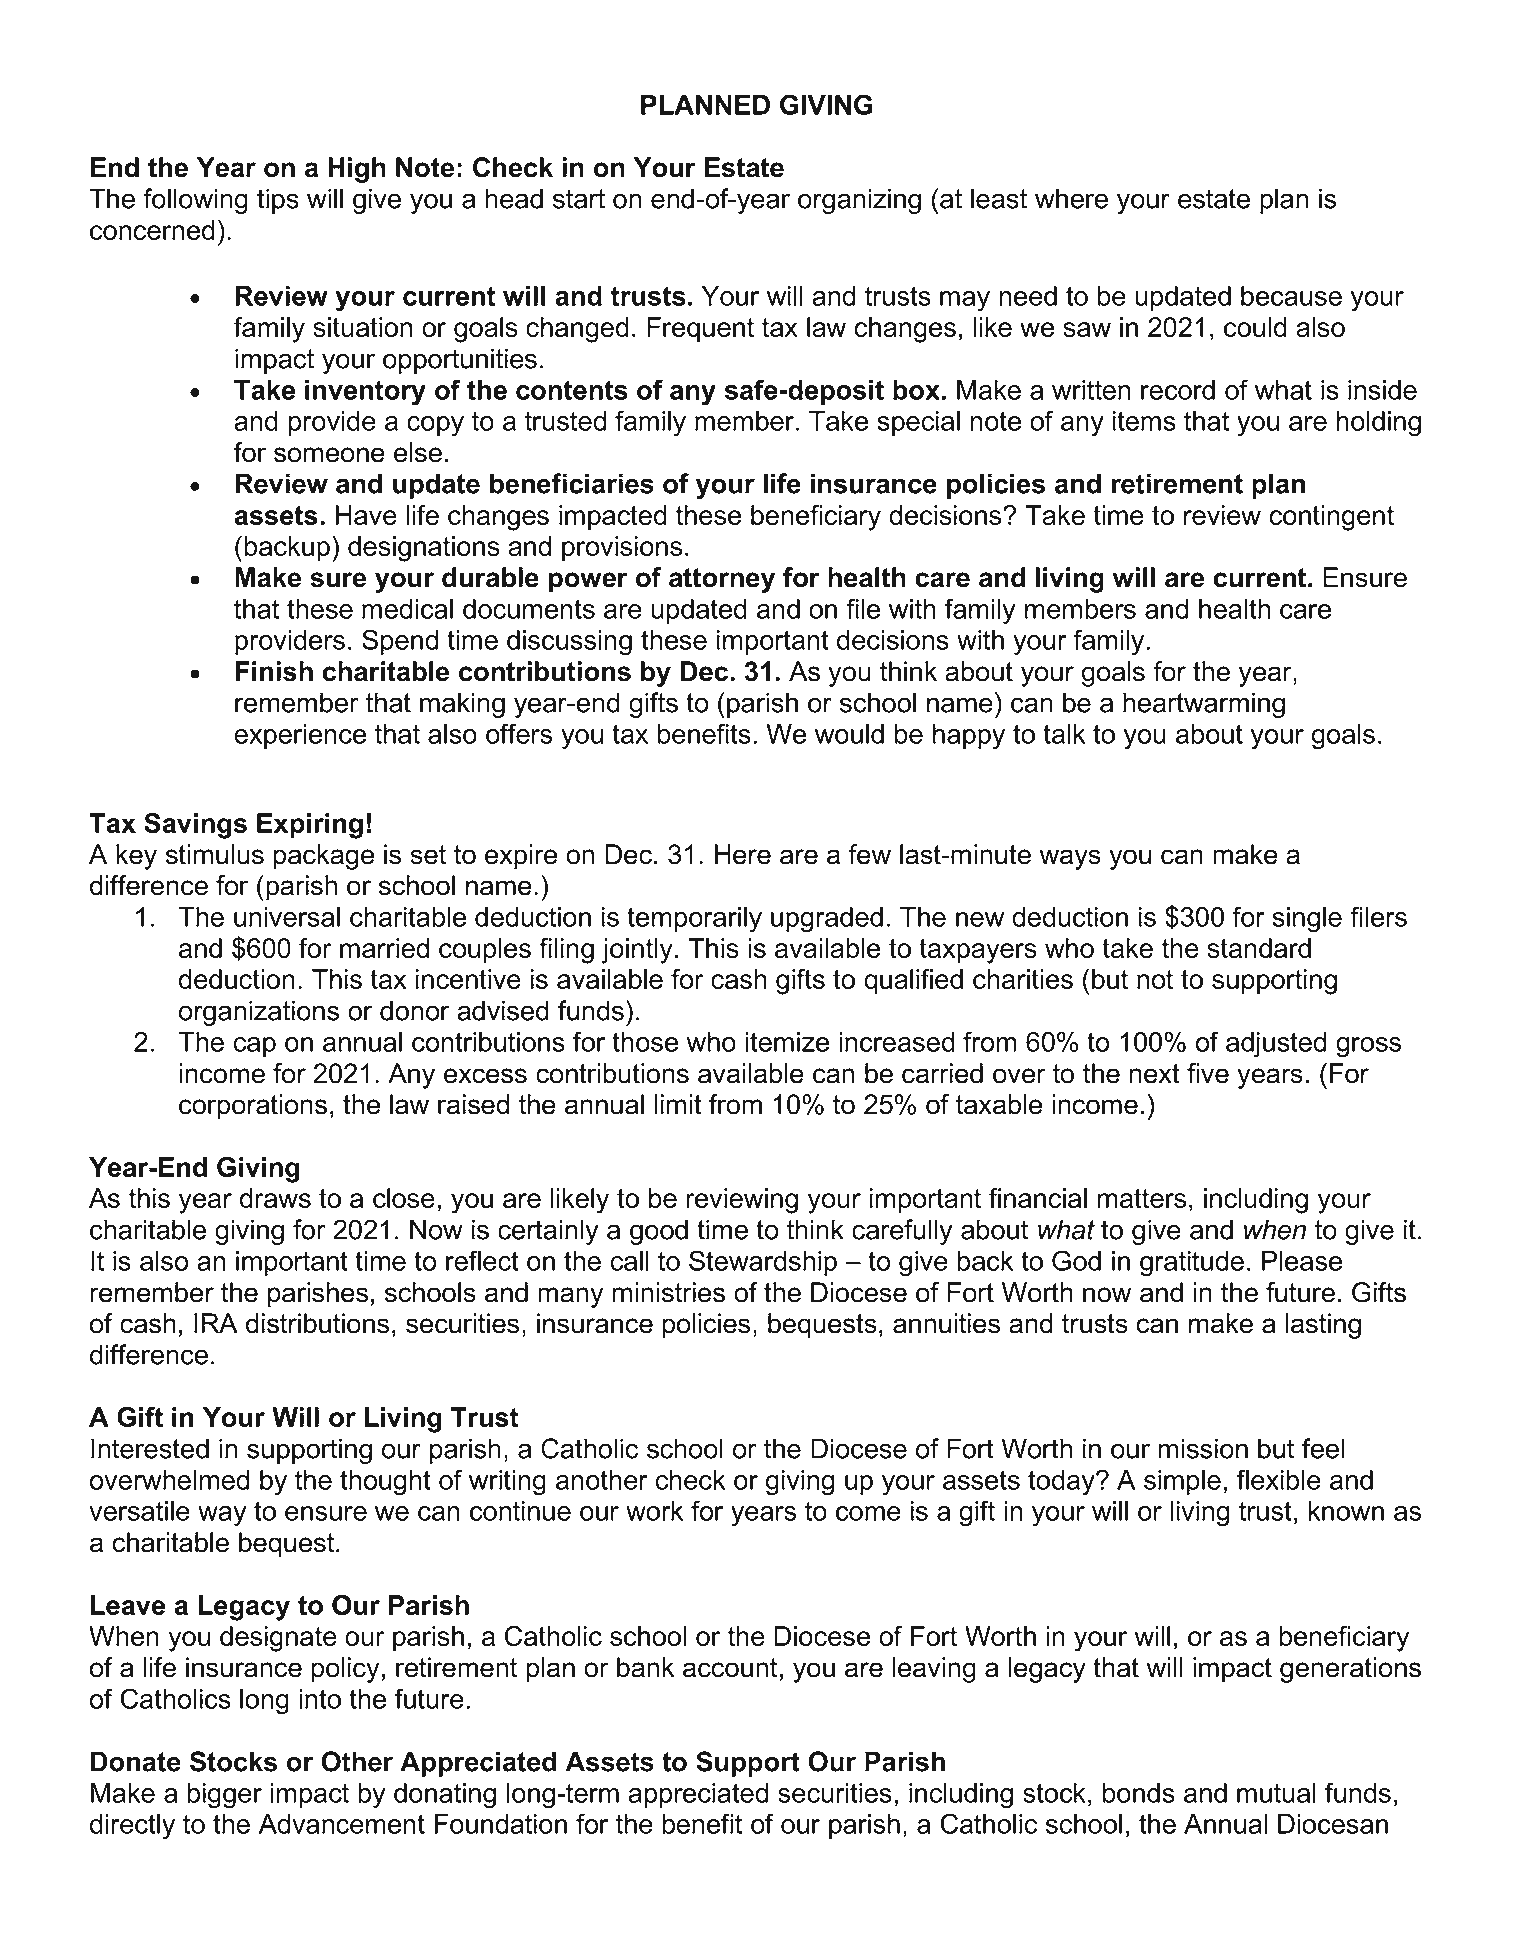 Image resolution: width=1514 pixels, height=1959 pixels. I want to click on account, so click(730, 1668).
